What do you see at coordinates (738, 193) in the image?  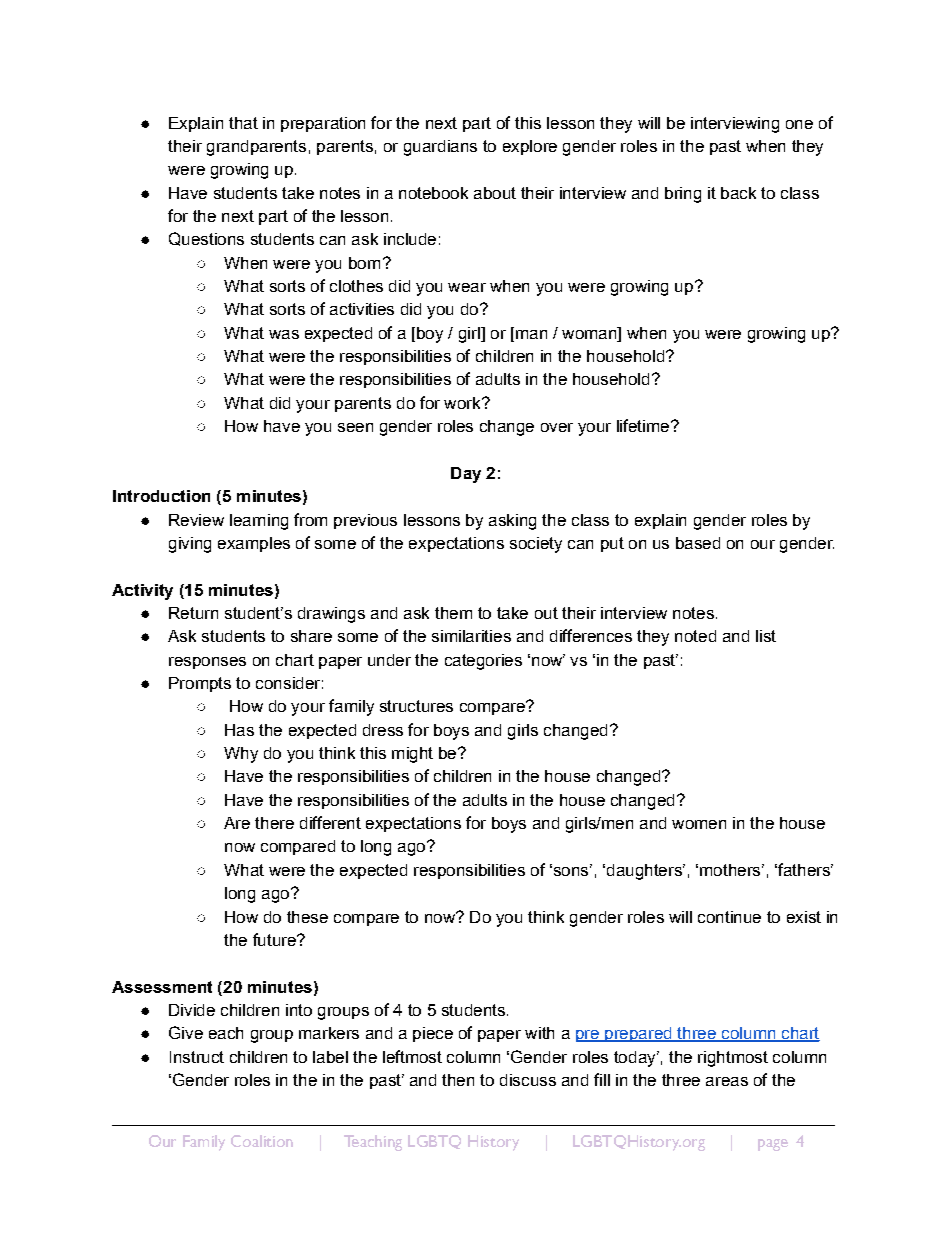 I see `back` at bounding box center [738, 193].
